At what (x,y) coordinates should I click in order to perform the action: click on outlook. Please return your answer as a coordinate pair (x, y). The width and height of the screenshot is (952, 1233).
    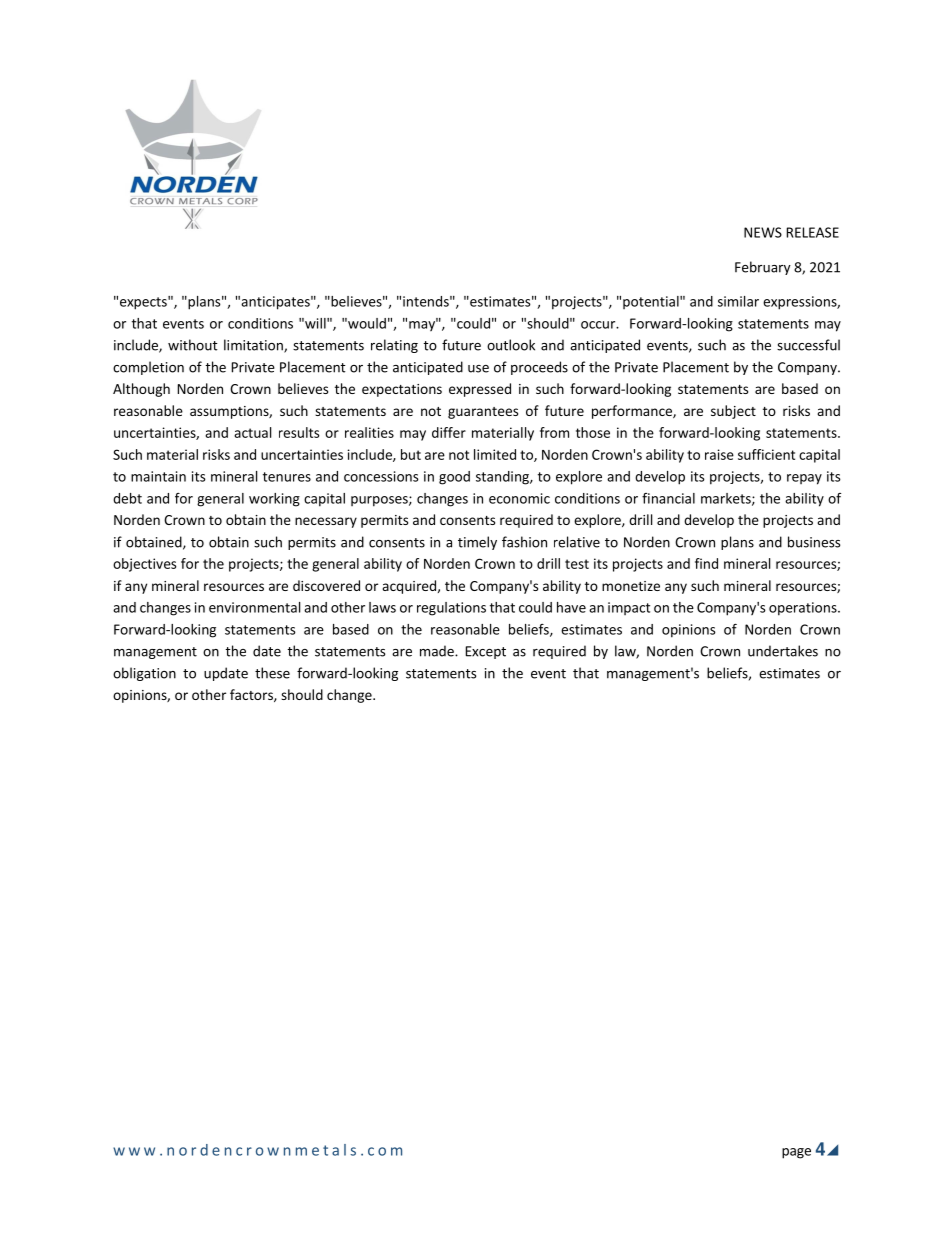
    Looking at the image, I should click on (511, 345).
